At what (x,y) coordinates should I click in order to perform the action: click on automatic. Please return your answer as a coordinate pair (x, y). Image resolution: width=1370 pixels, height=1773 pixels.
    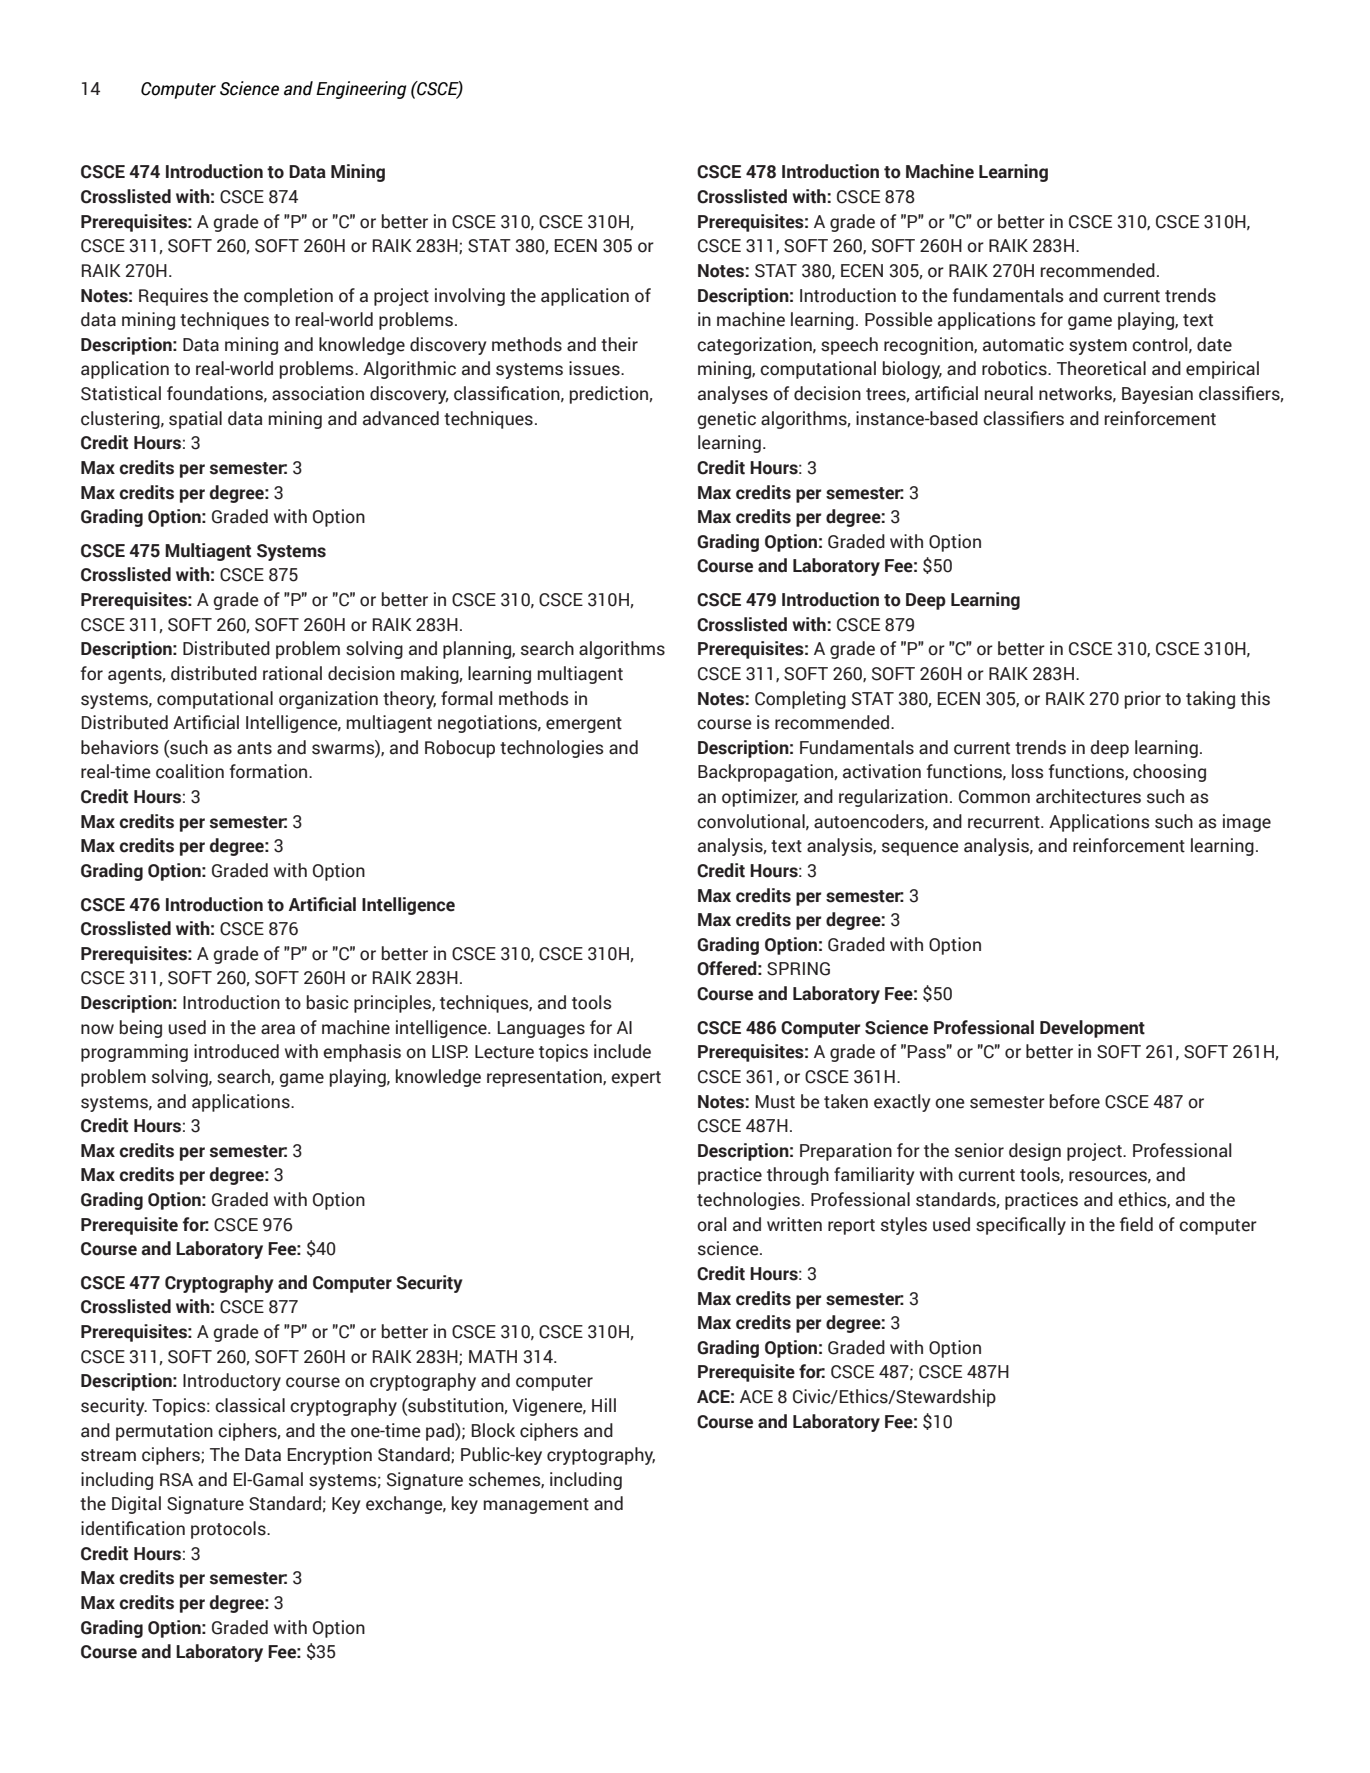
    Looking at the image, I should click on (1023, 344).
